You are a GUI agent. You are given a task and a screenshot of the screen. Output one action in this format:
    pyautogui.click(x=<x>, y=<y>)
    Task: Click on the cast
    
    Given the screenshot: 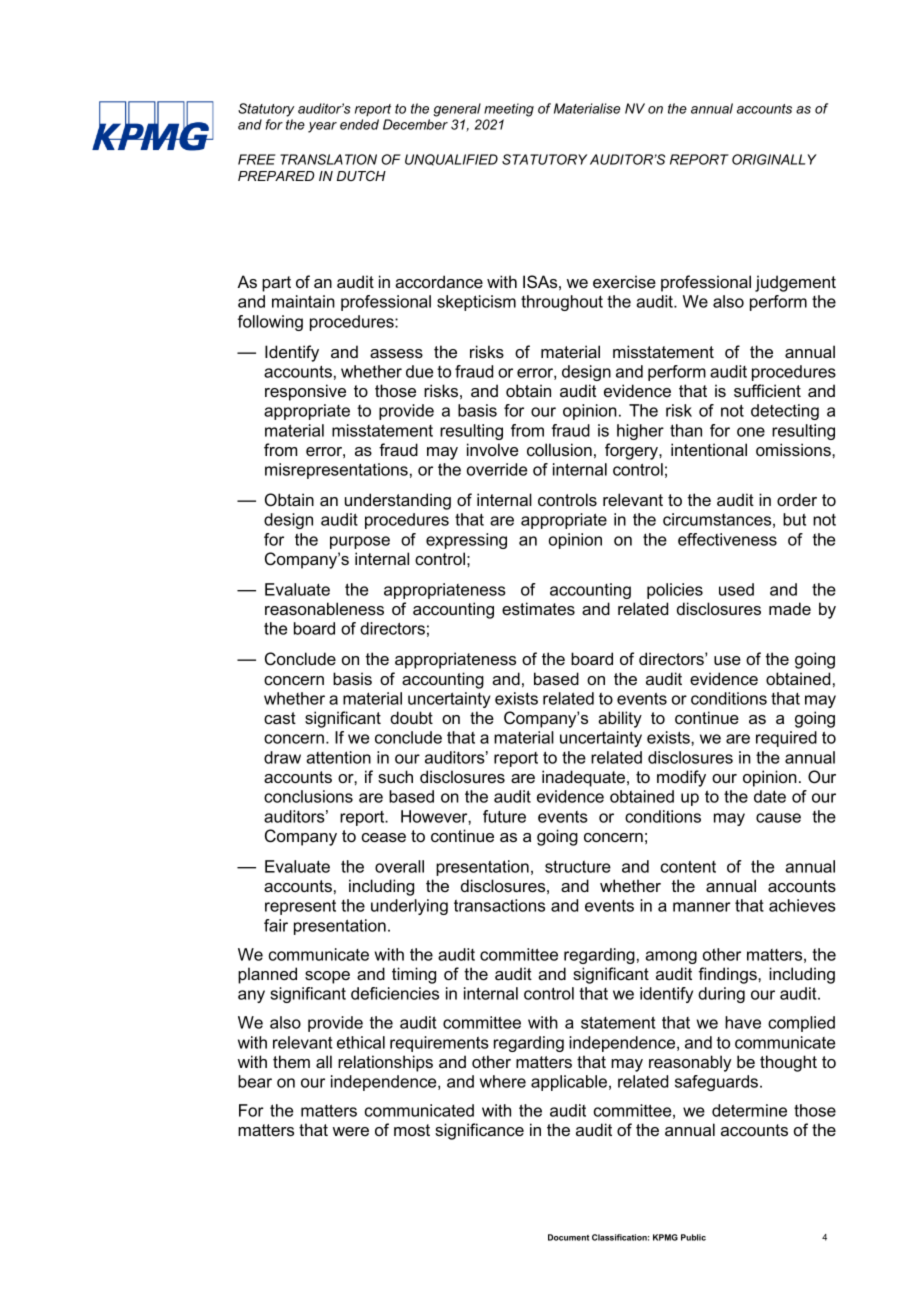 What is the action you would take?
    pyautogui.click(x=280, y=718)
